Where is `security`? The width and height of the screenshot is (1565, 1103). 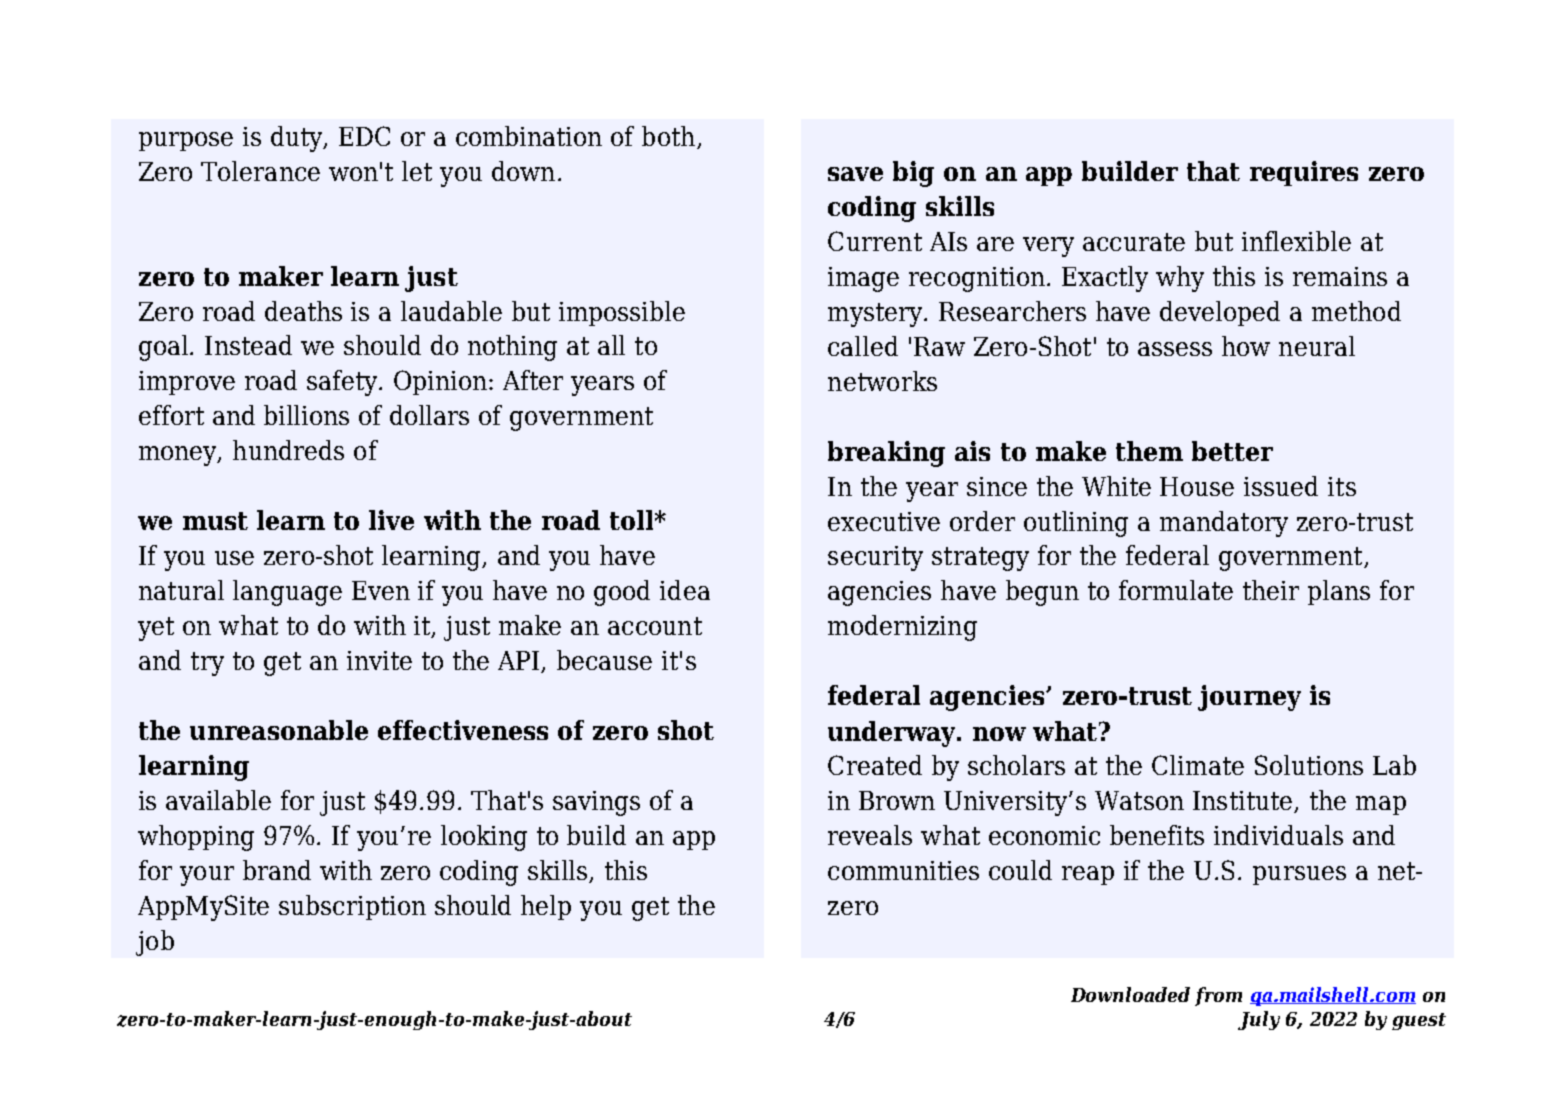
security is located at coordinates (875, 558).
